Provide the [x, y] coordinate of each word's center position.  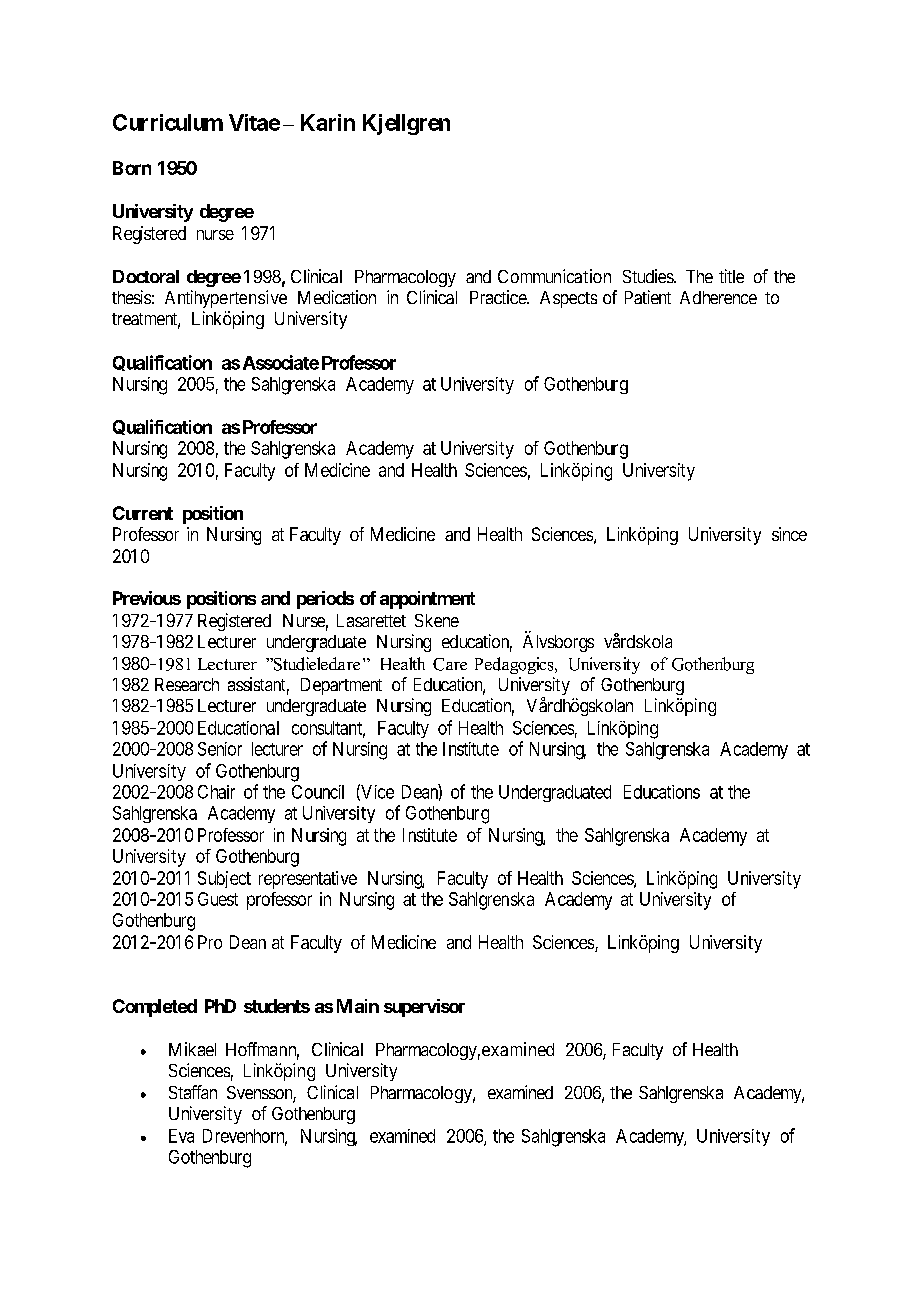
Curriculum [168, 122]
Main [358, 1006]
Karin [328, 122]
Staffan [193, 1092]
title [731, 276]
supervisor [424, 1008]
